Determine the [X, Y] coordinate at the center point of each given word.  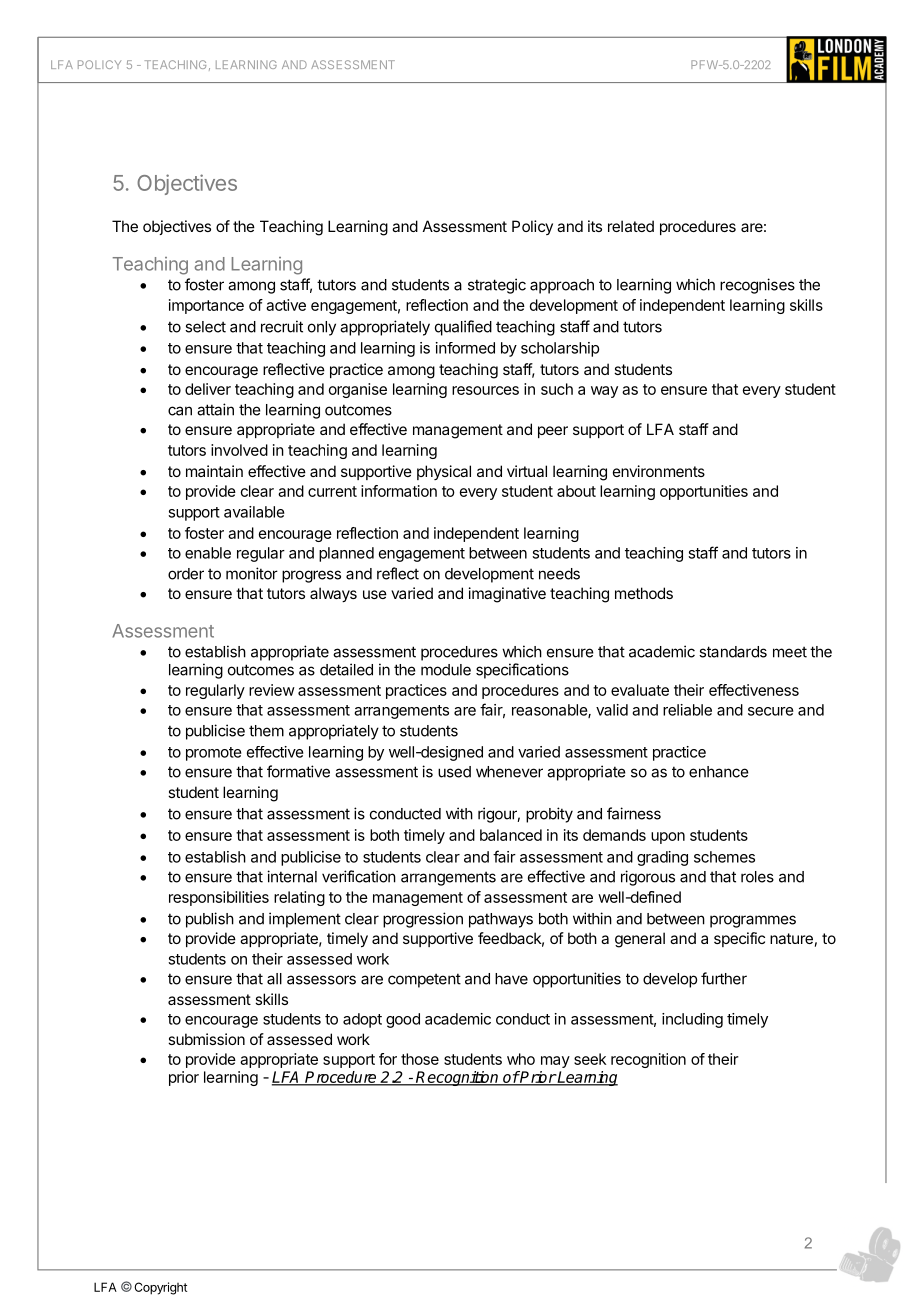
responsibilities [219, 898]
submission [206, 1039]
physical [444, 472]
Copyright [160, 1288]
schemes [724, 857]
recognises [757, 286]
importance [206, 306]
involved [239, 450]
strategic [497, 286]
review [272, 690]
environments [659, 471]
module [446, 670]
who [521, 1059]
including [692, 1020]
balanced [511, 835]
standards [733, 652]
